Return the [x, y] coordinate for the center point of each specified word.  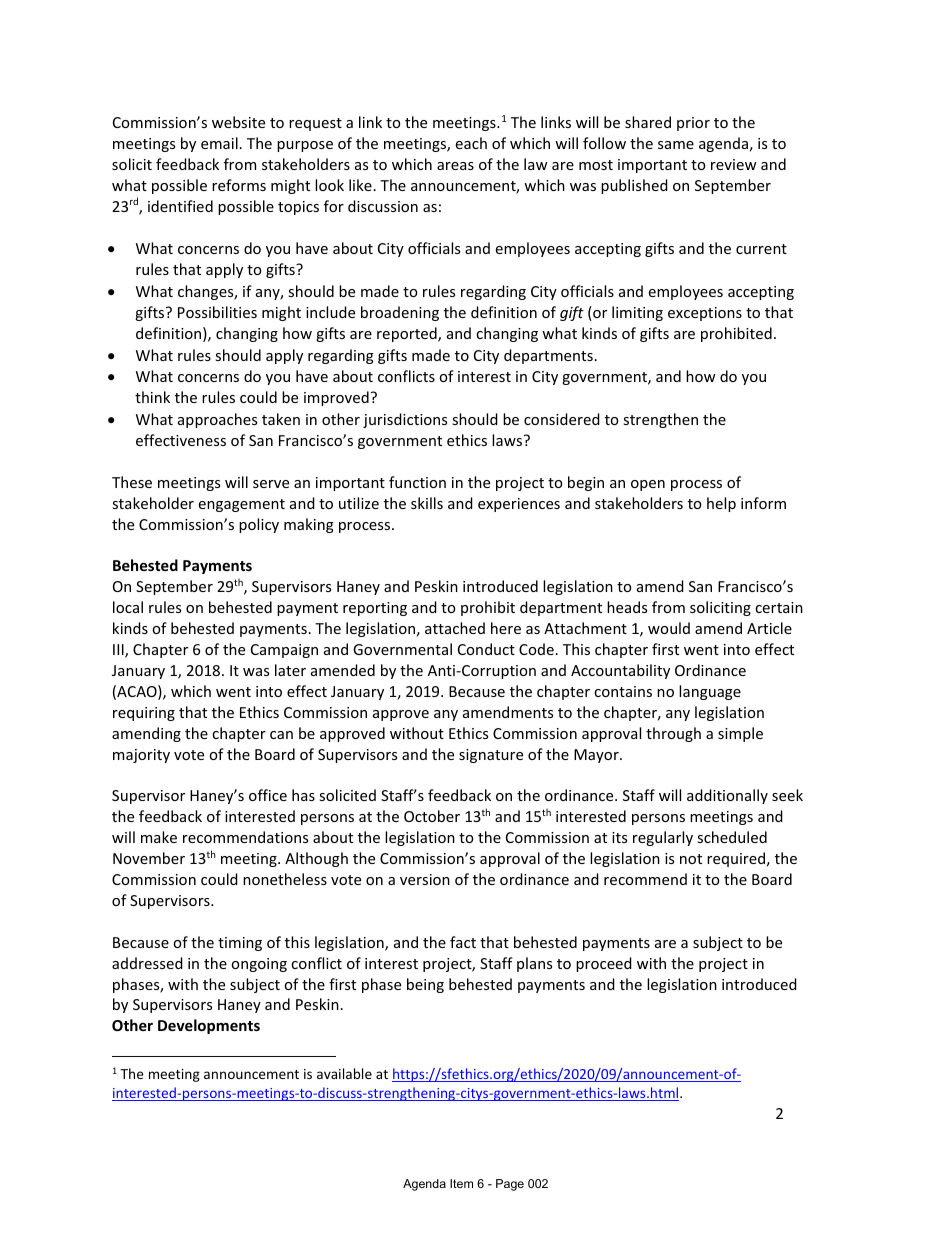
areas [455, 166]
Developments [209, 1026]
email [219, 143]
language [710, 692]
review [734, 164]
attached [455, 628]
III [119, 651]
